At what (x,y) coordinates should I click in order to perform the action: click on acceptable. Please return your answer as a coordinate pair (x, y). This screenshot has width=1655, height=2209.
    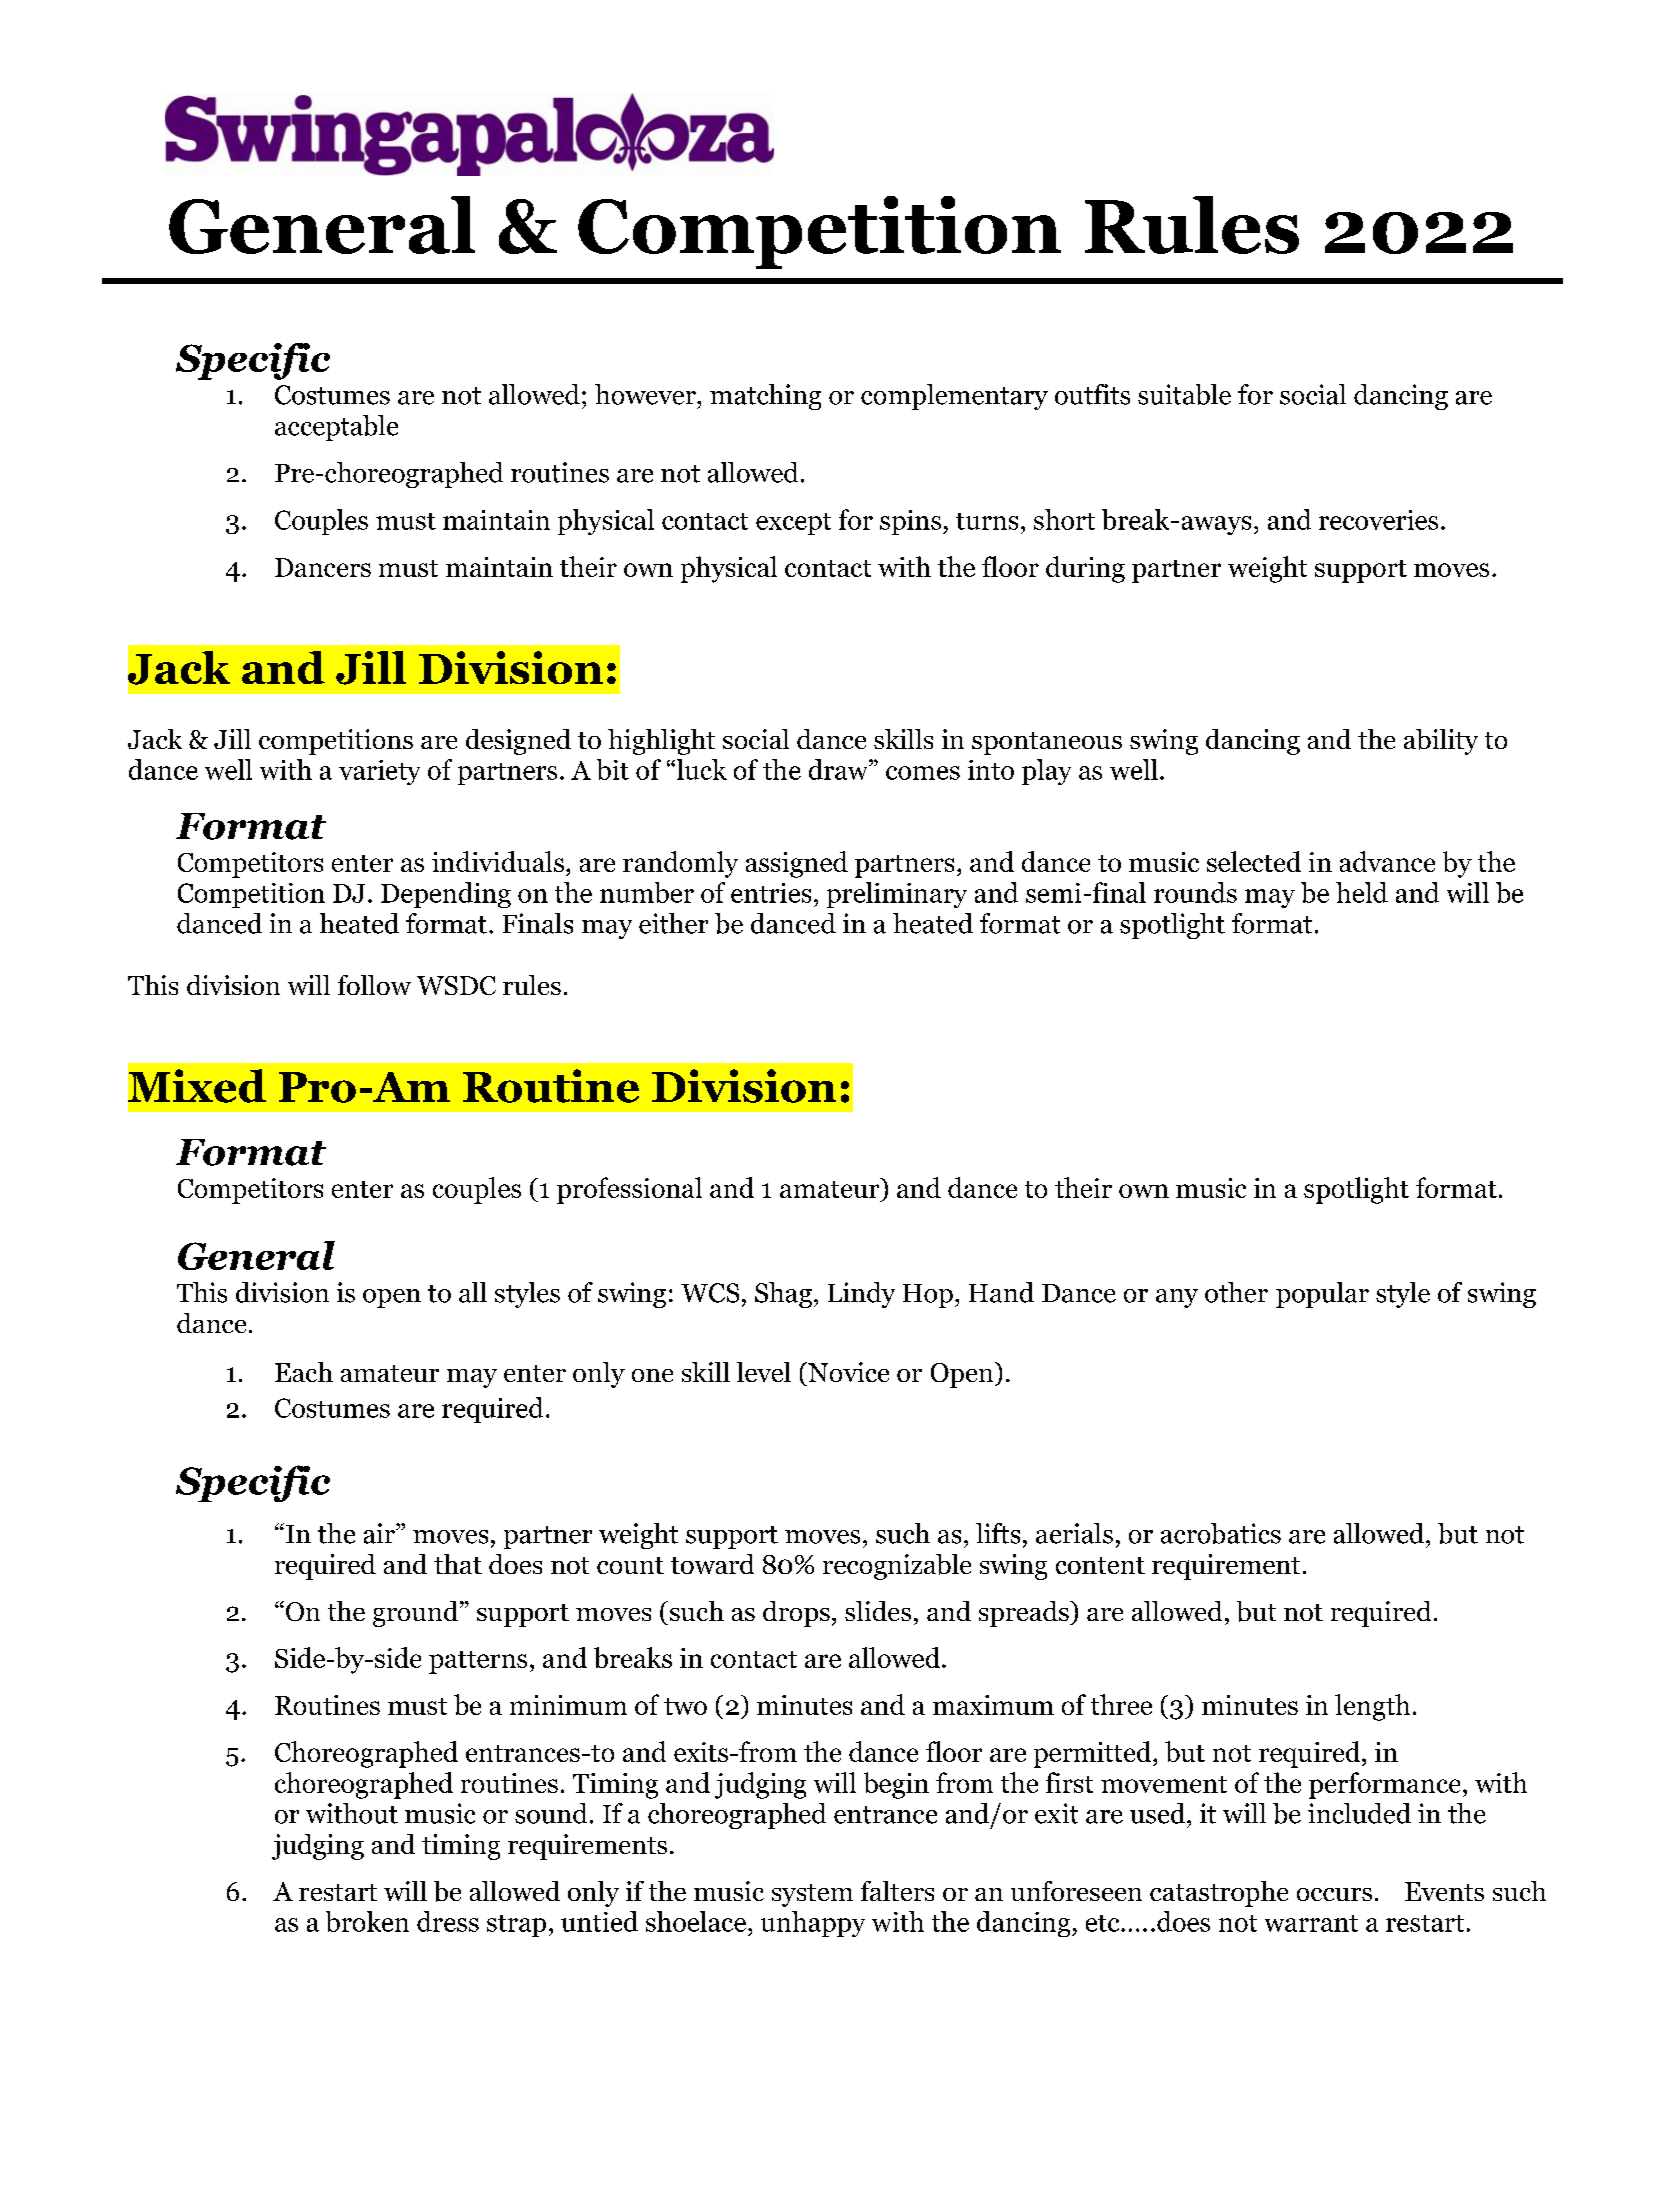
    Looking at the image, I should click on (336, 428).
